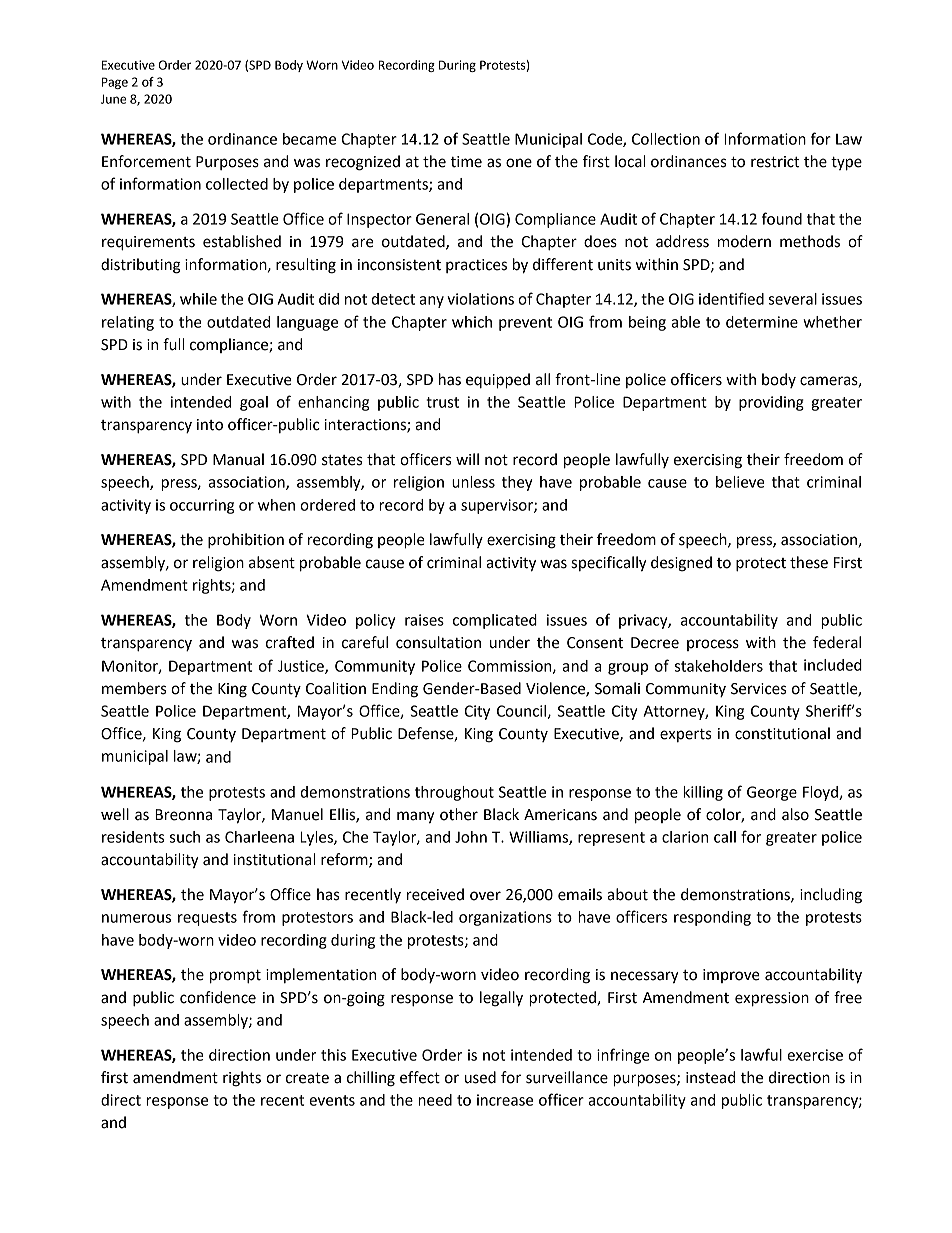 This screenshot has width=952, height=1233. Describe the element at coordinates (210, 425) in the screenshot. I see `into` at that location.
